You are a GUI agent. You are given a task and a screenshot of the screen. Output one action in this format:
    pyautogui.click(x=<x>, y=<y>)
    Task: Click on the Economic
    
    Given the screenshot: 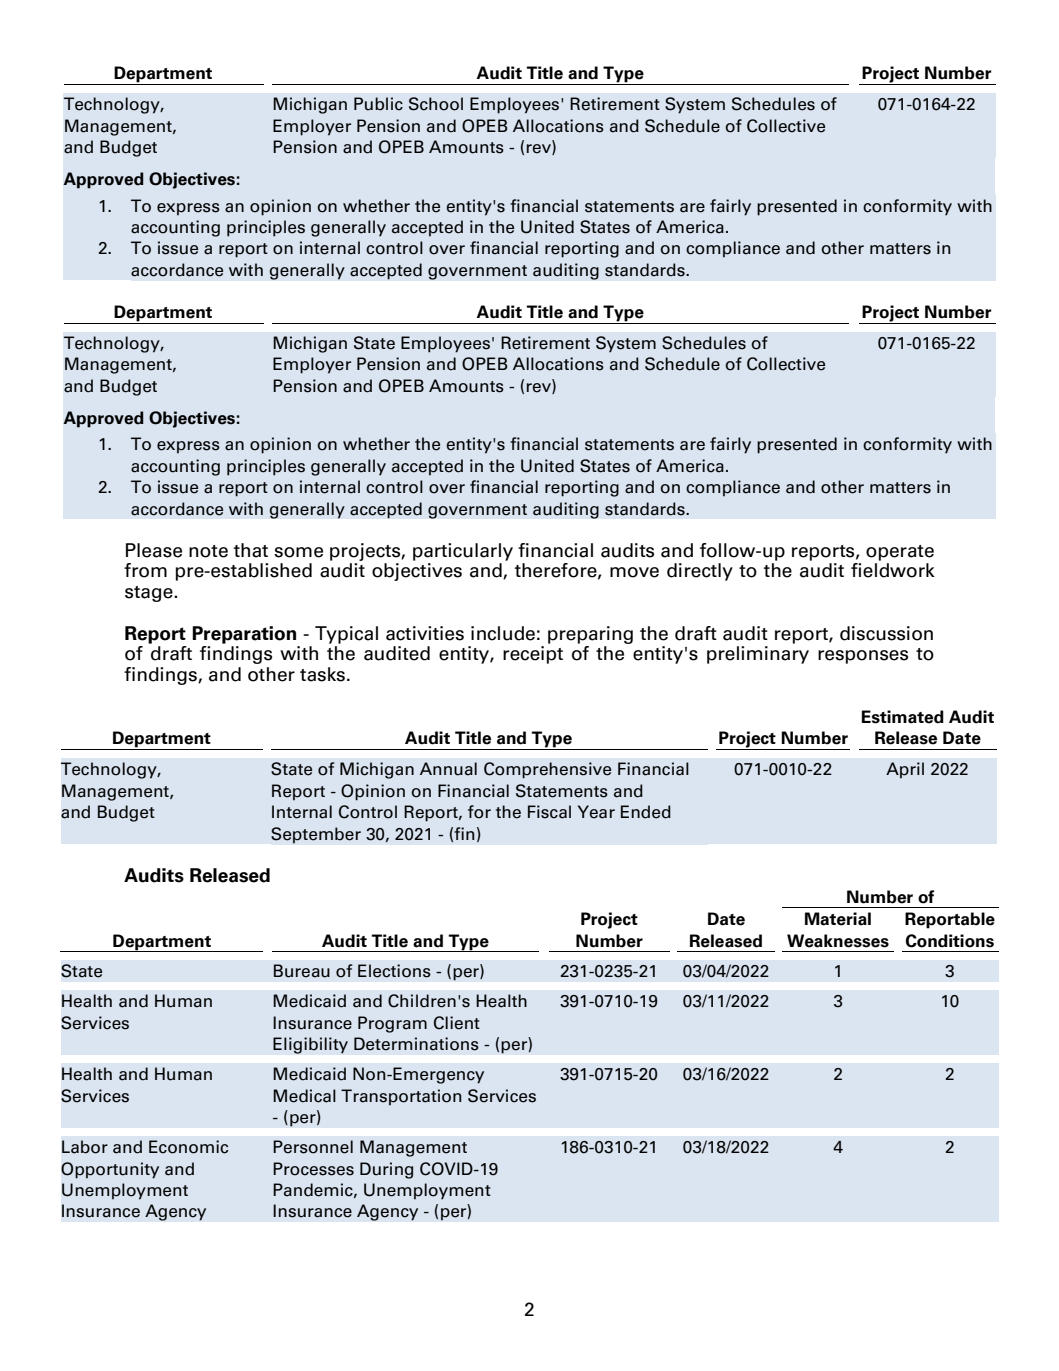 What is the action you would take?
    pyautogui.click(x=188, y=1147)
